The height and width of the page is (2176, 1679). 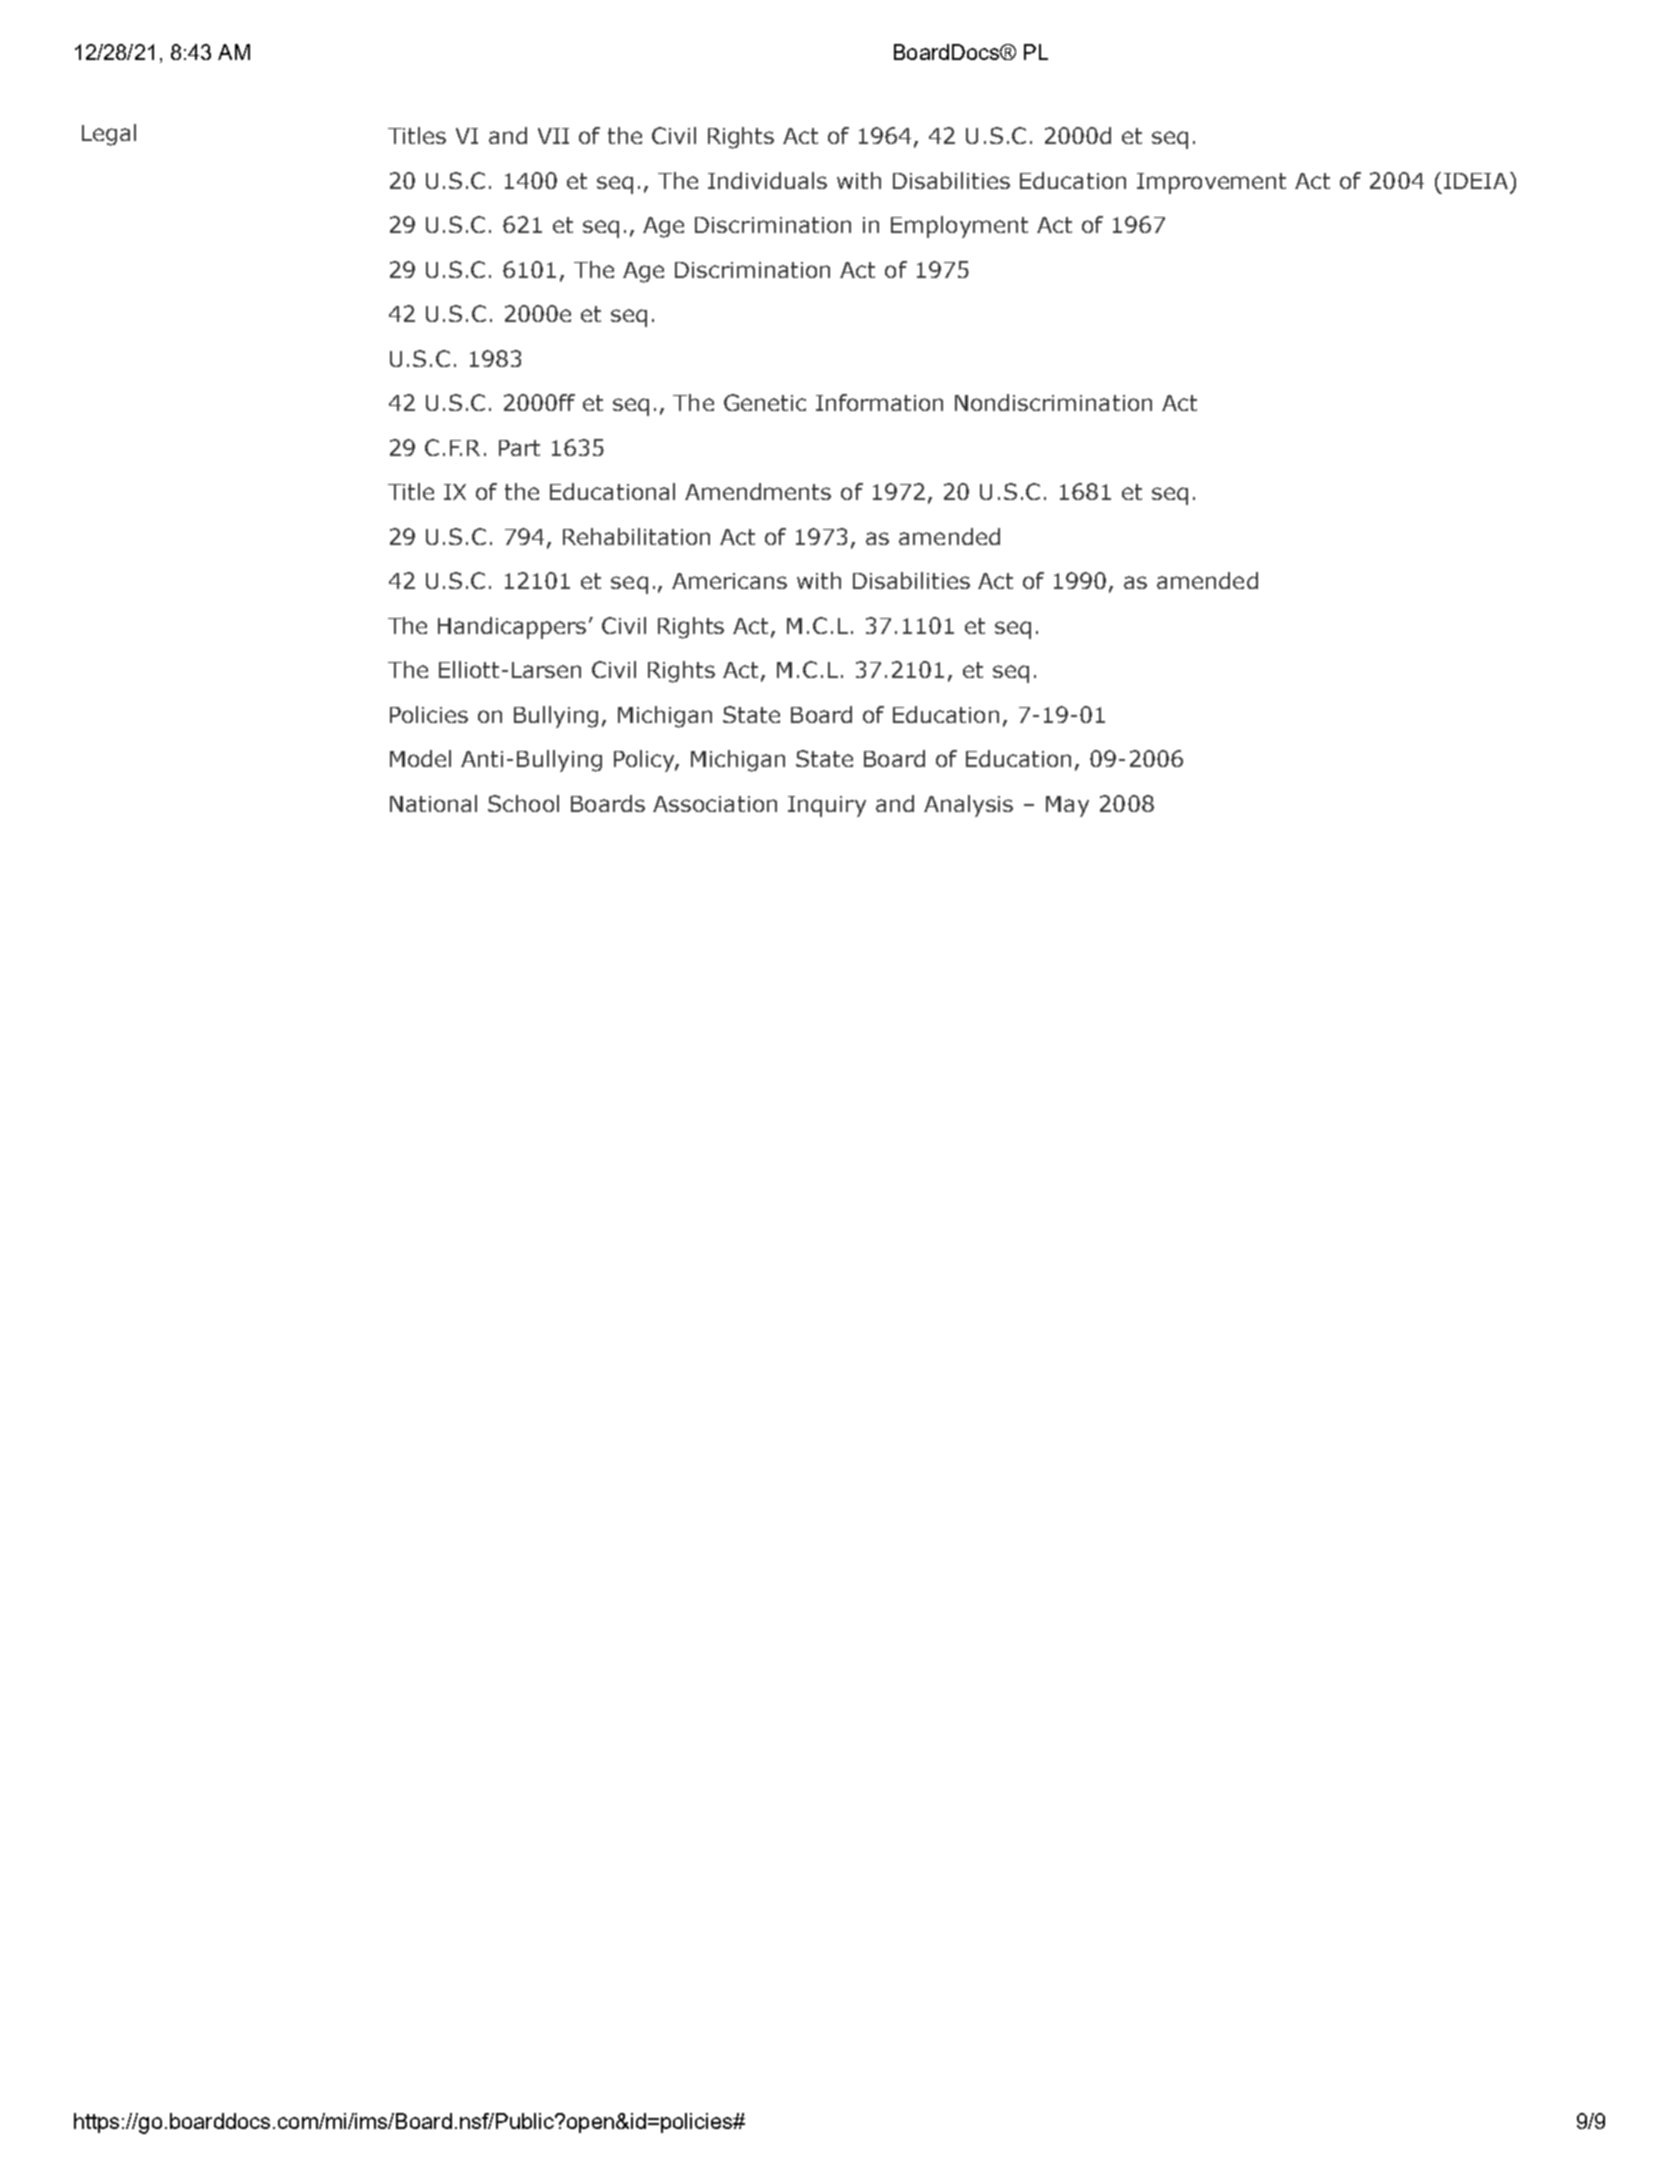 I want to click on National, so click(x=433, y=803).
